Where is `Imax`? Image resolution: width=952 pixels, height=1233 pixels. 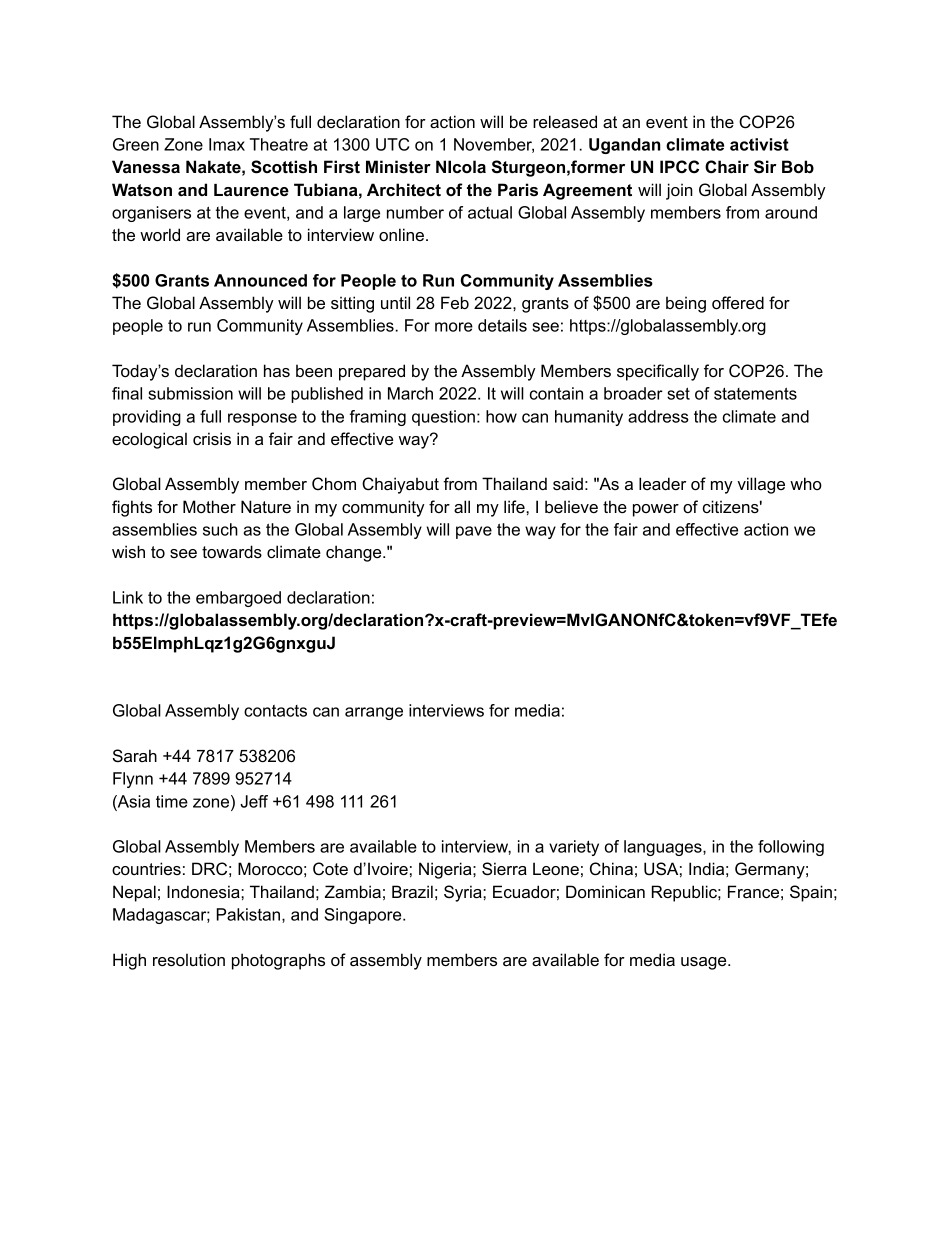 Imax is located at coordinates (227, 144).
